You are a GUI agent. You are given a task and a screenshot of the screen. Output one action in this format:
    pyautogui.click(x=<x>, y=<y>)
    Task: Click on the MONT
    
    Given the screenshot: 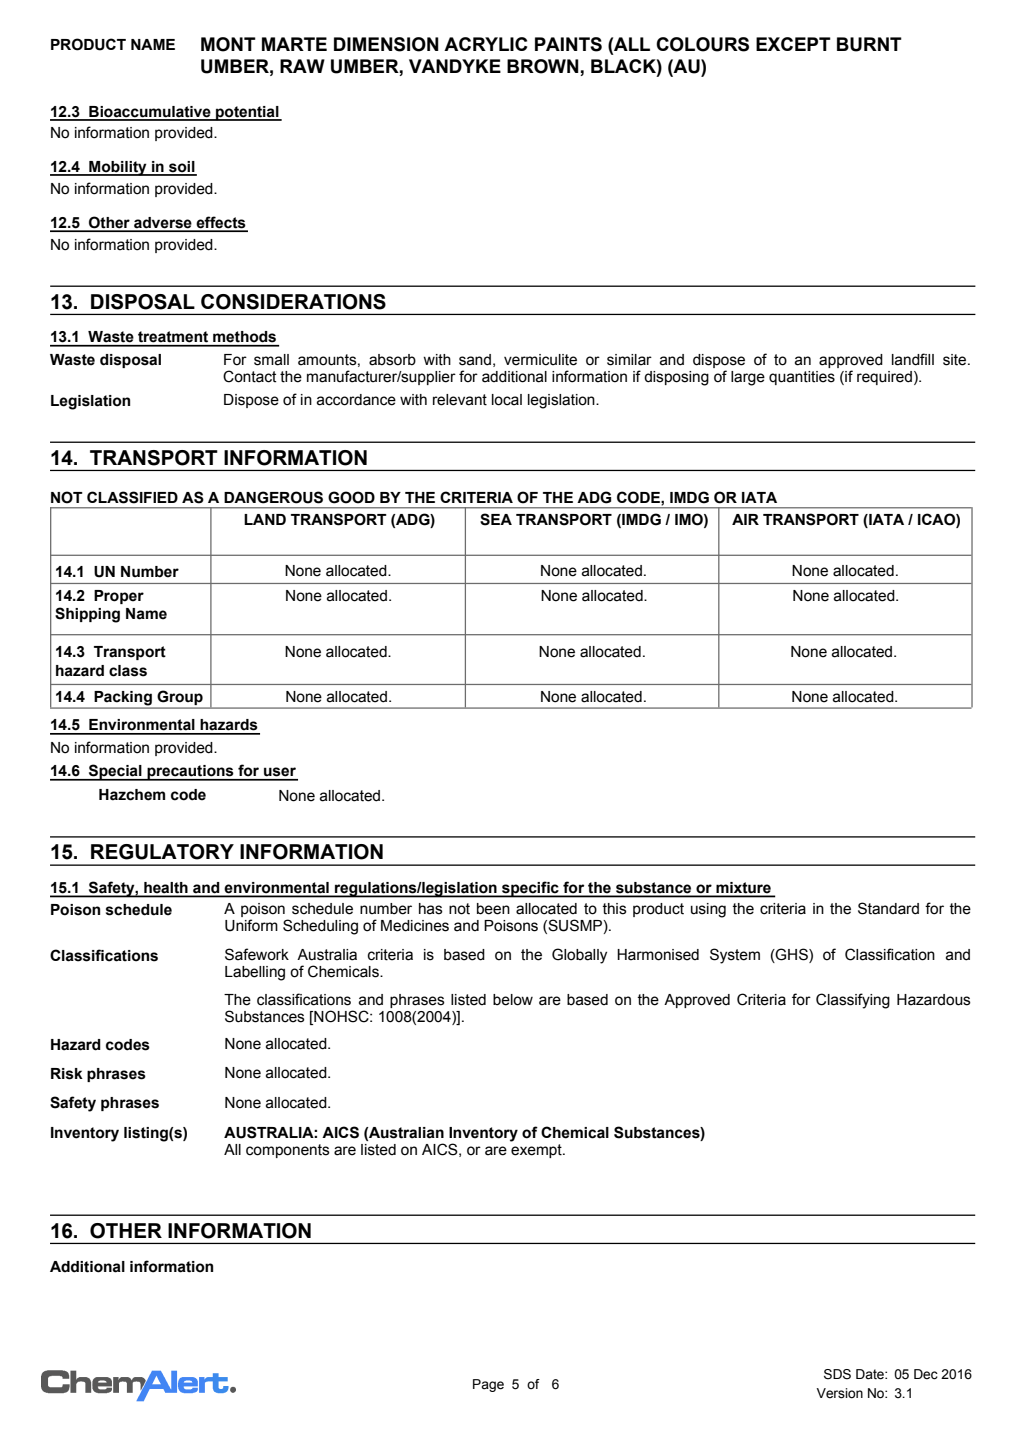 What is the action you would take?
    pyautogui.click(x=228, y=44)
